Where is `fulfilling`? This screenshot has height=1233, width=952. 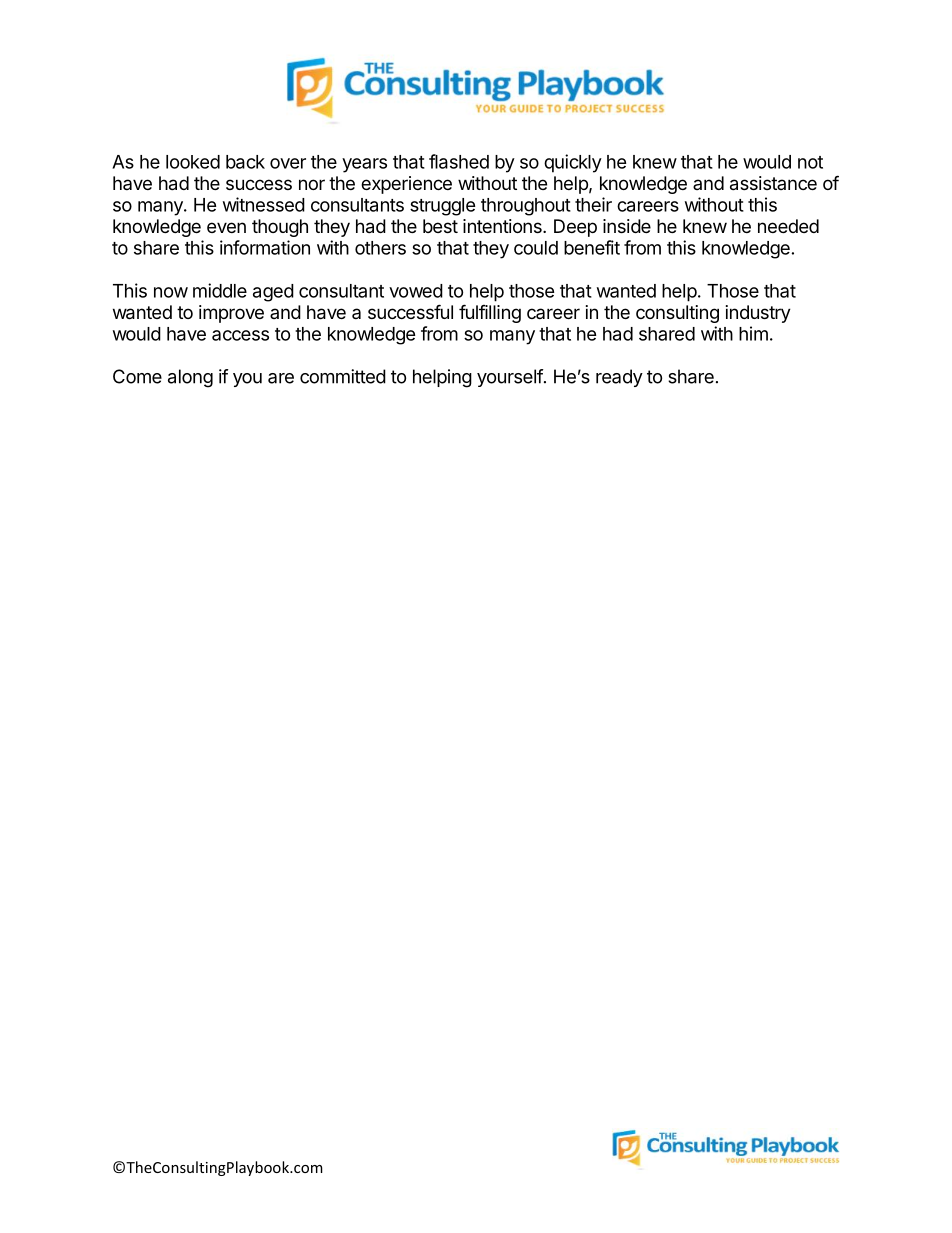
fulfilling is located at coordinates (490, 313).
